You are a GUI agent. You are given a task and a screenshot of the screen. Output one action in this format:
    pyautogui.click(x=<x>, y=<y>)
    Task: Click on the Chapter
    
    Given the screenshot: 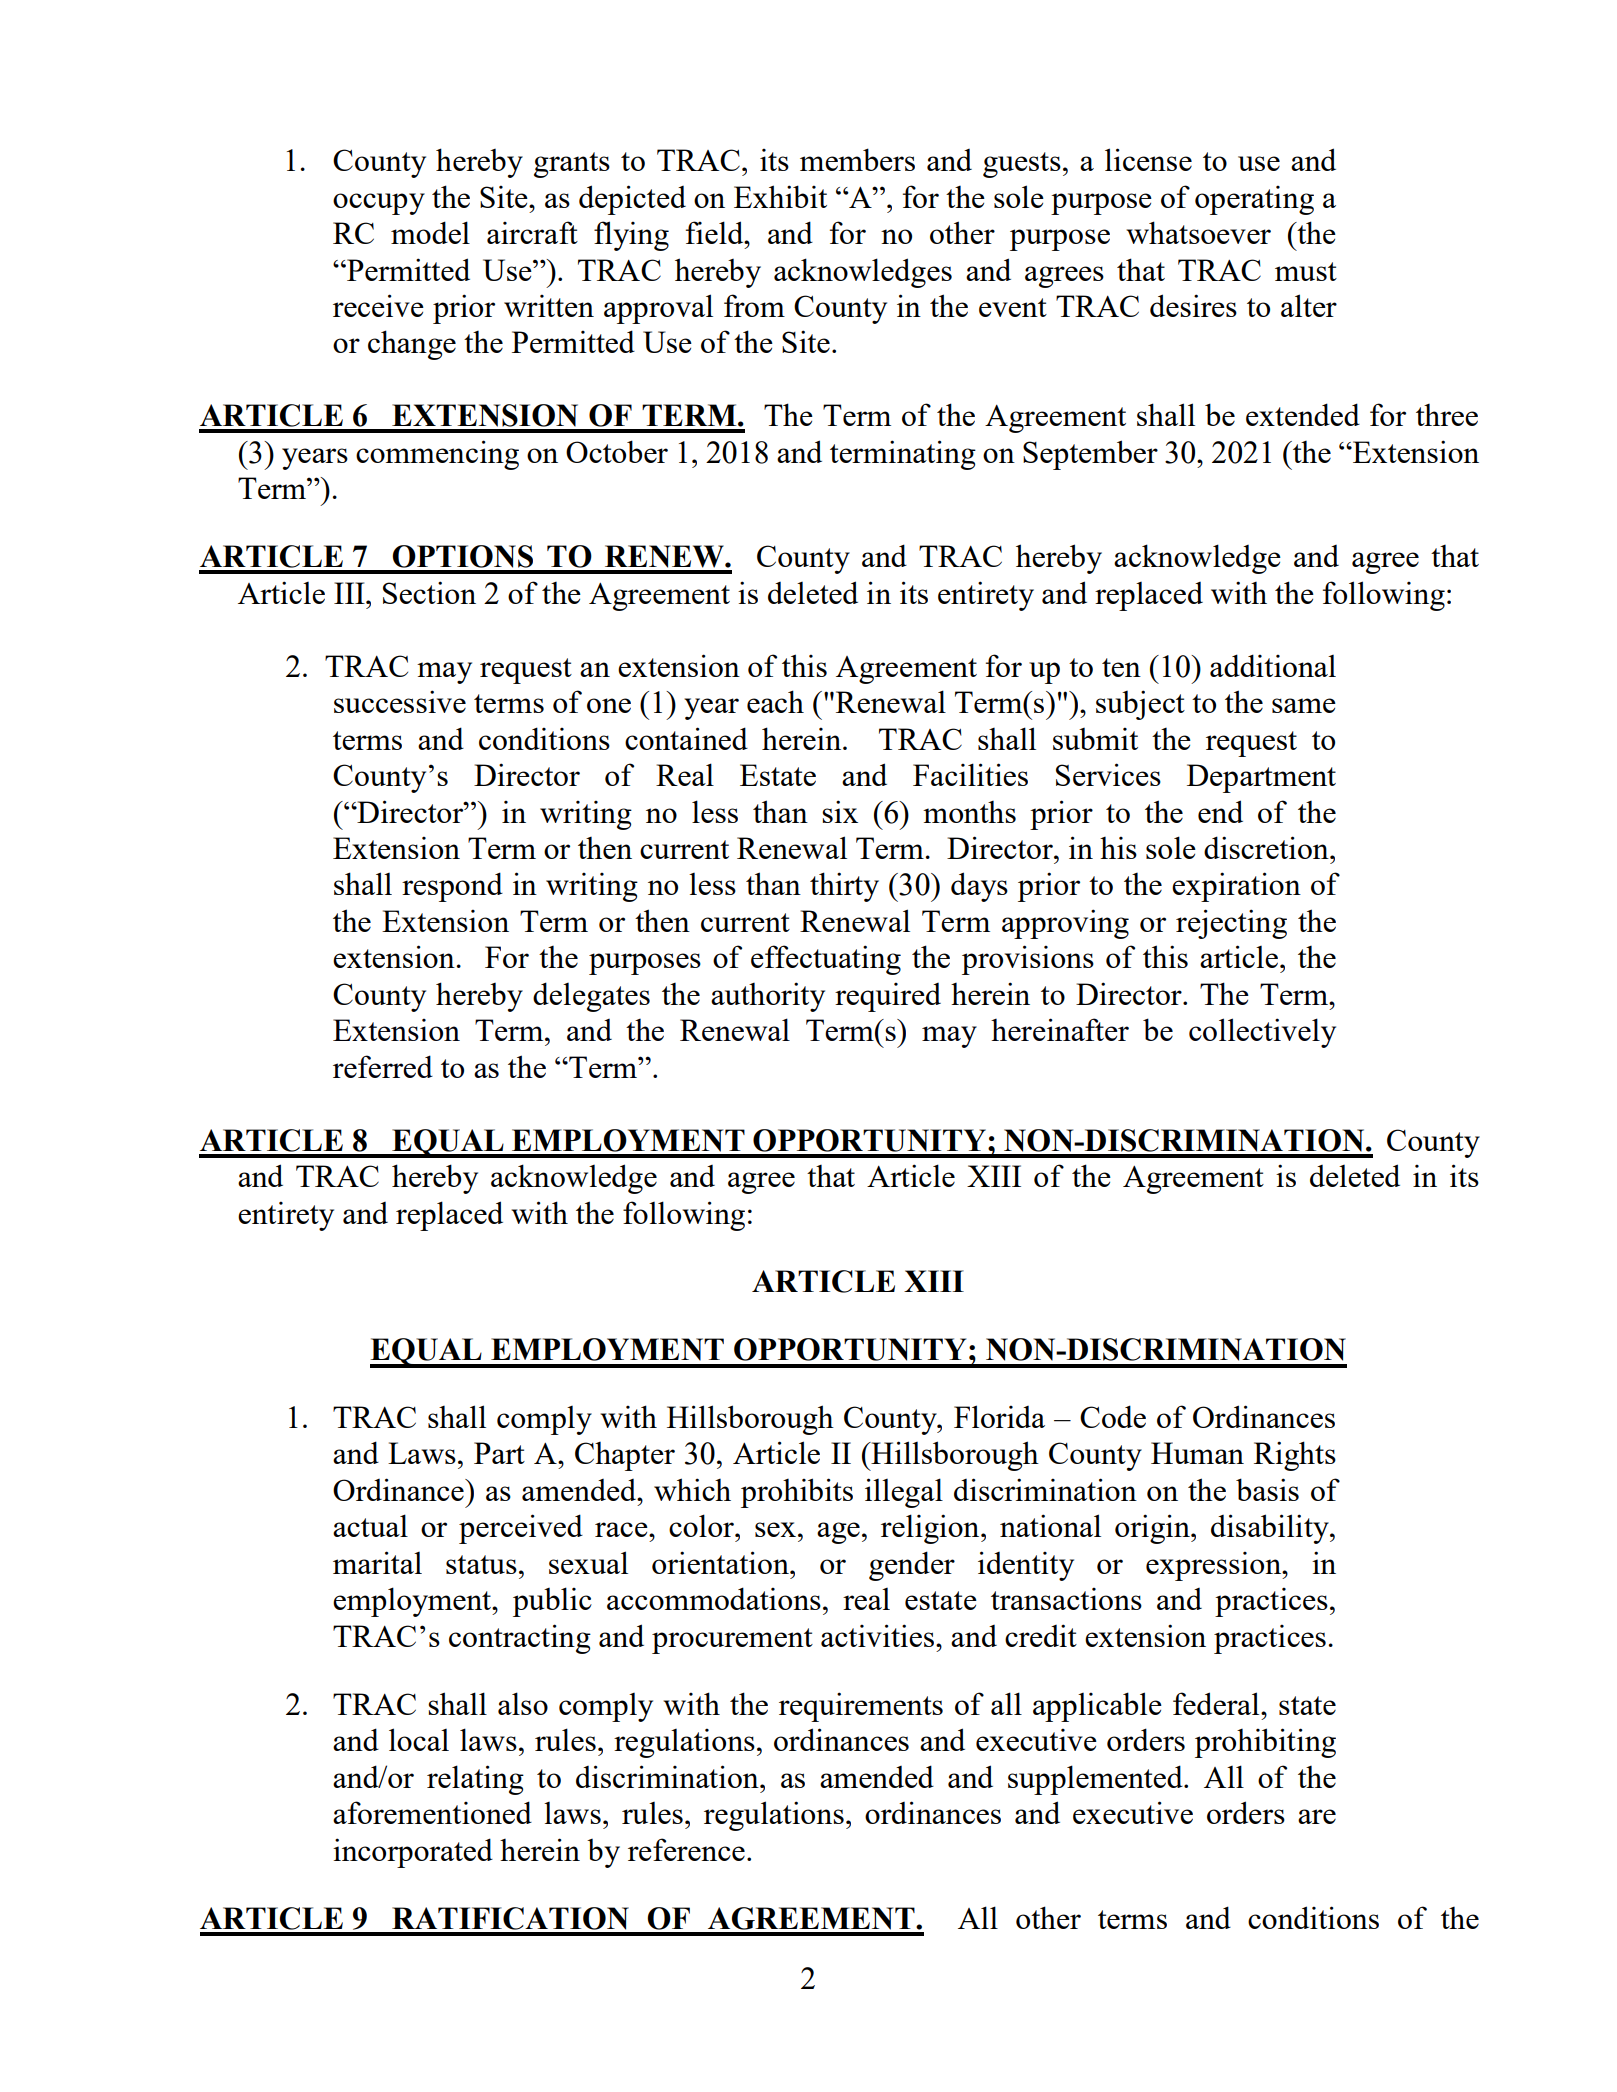 What is the action you would take?
    pyautogui.click(x=625, y=1456)
